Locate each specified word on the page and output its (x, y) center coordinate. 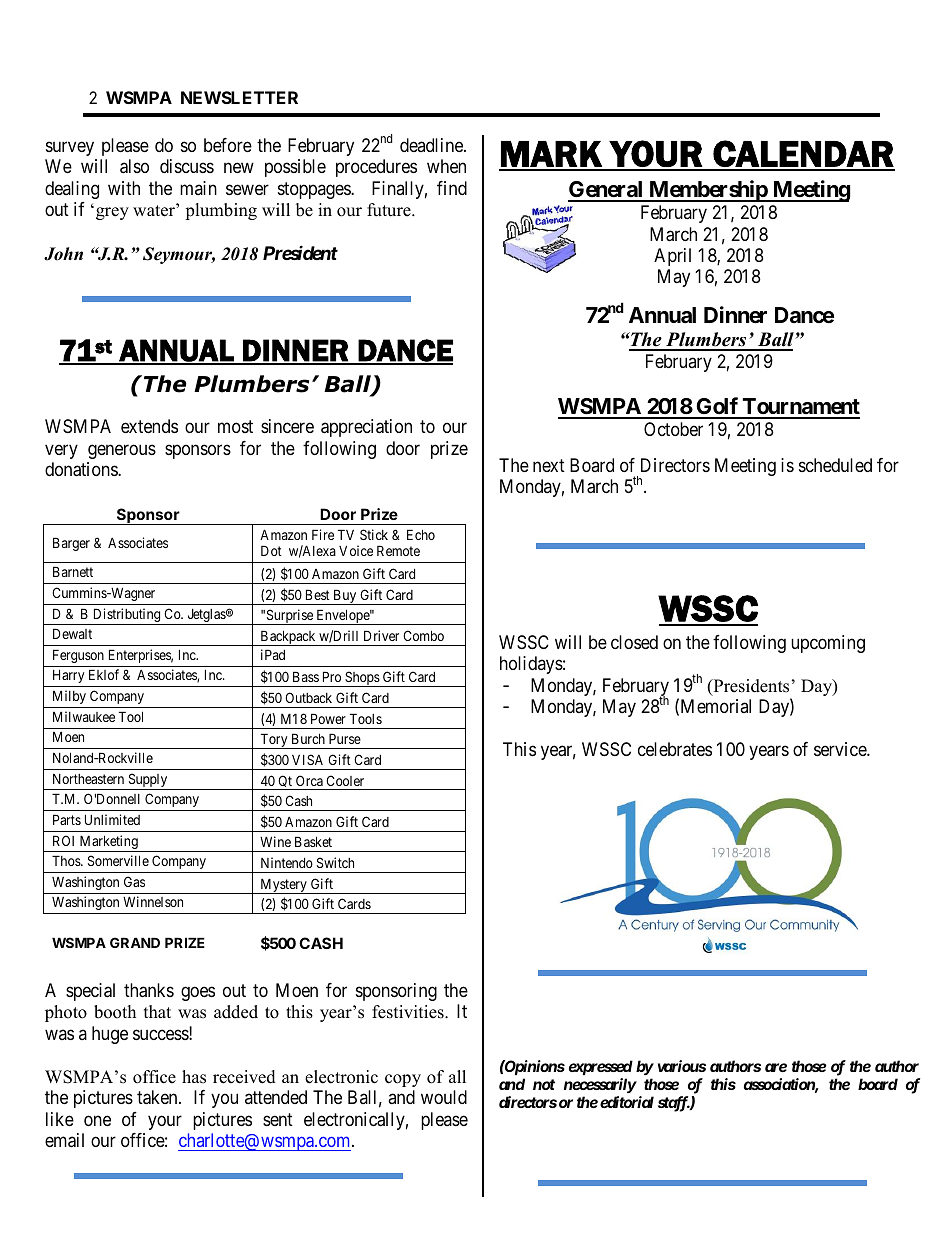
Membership (708, 191)
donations (82, 469)
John (63, 254)
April (672, 257)
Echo (421, 534)
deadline (432, 145)
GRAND (135, 942)
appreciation (366, 428)
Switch (335, 862)
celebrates (675, 749)
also (134, 166)
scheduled (835, 465)
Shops (362, 679)
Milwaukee (84, 716)
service (841, 749)
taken (158, 1097)
